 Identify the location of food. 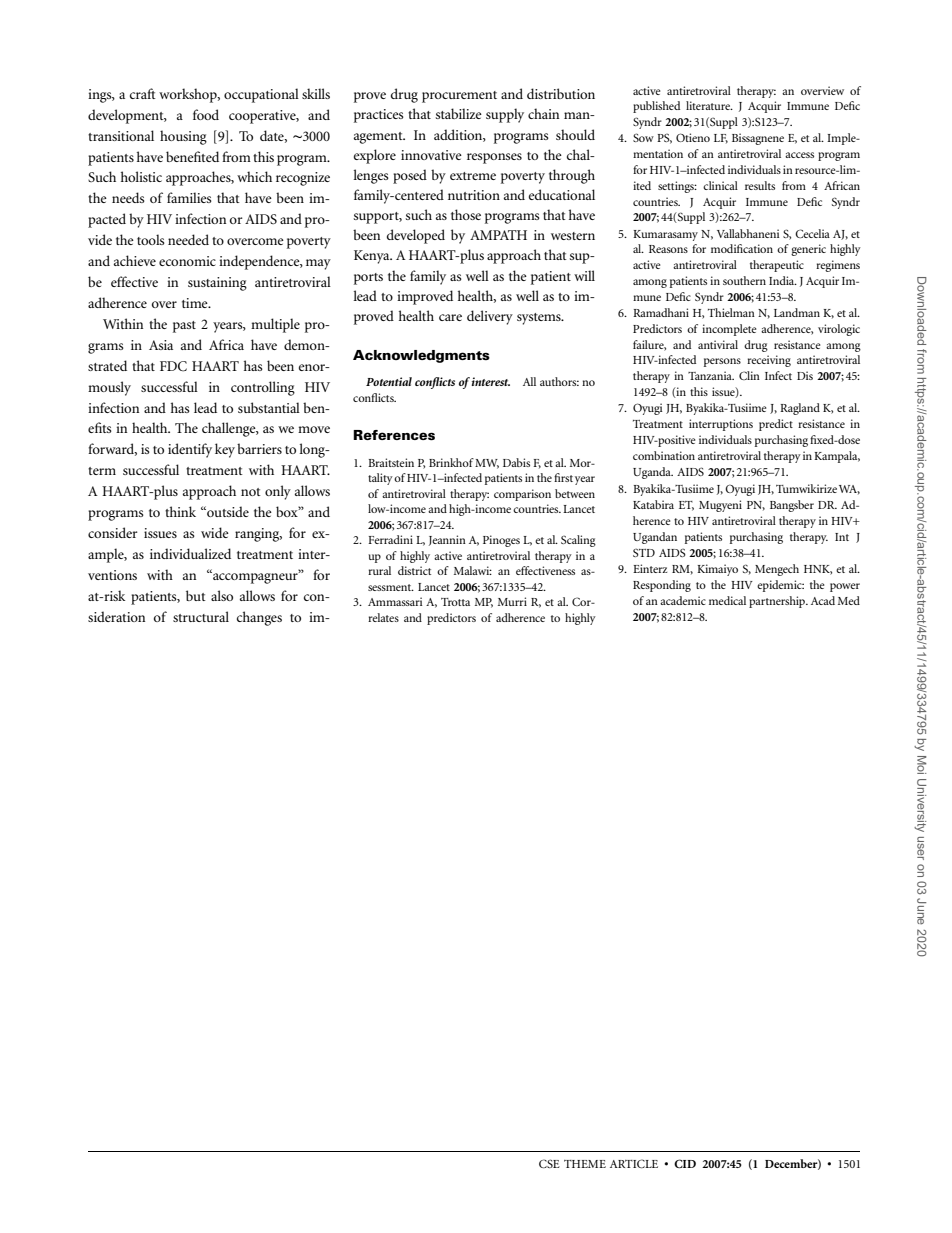
(206, 114).
